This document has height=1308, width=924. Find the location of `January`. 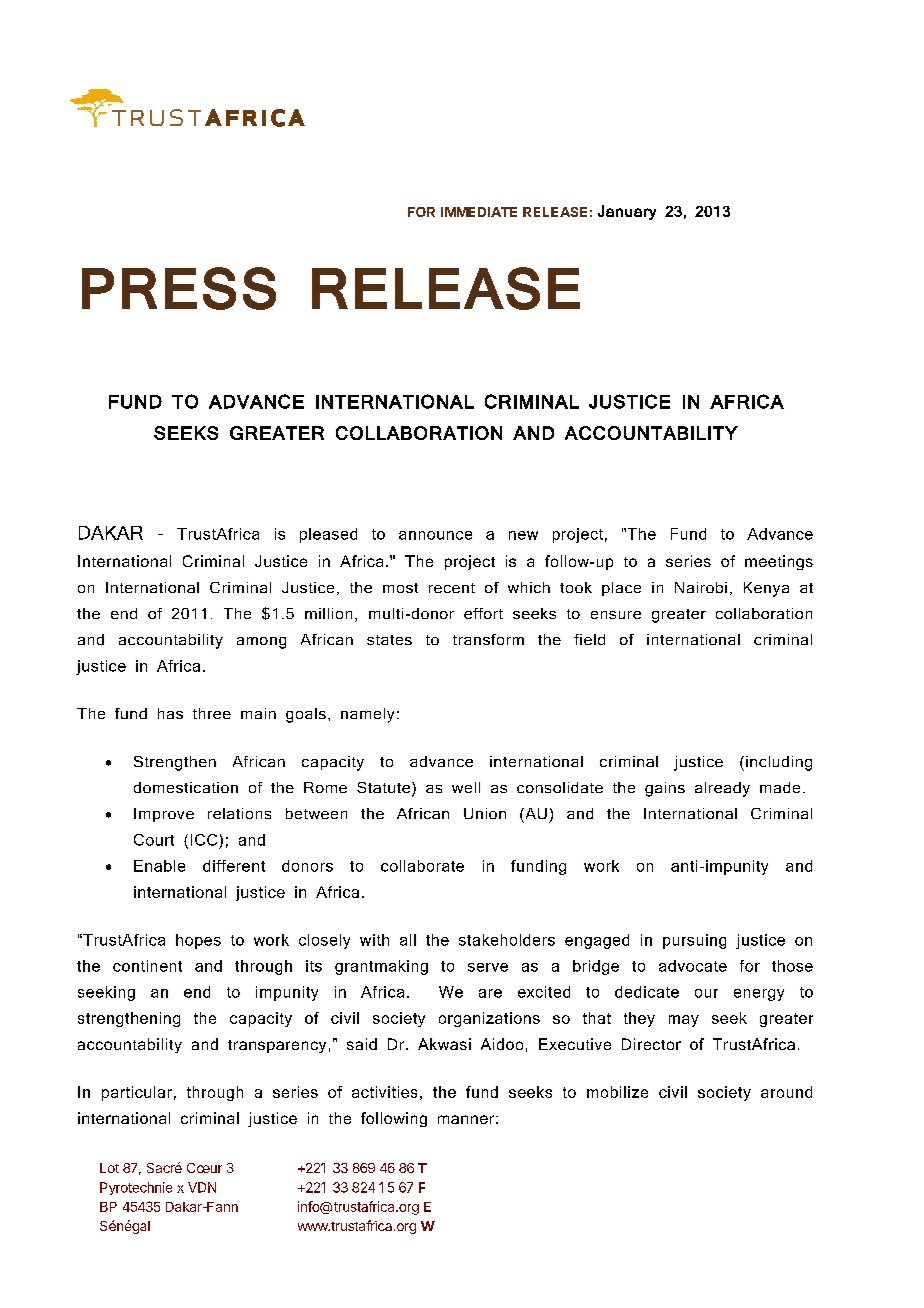

January is located at coordinates (627, 212).
